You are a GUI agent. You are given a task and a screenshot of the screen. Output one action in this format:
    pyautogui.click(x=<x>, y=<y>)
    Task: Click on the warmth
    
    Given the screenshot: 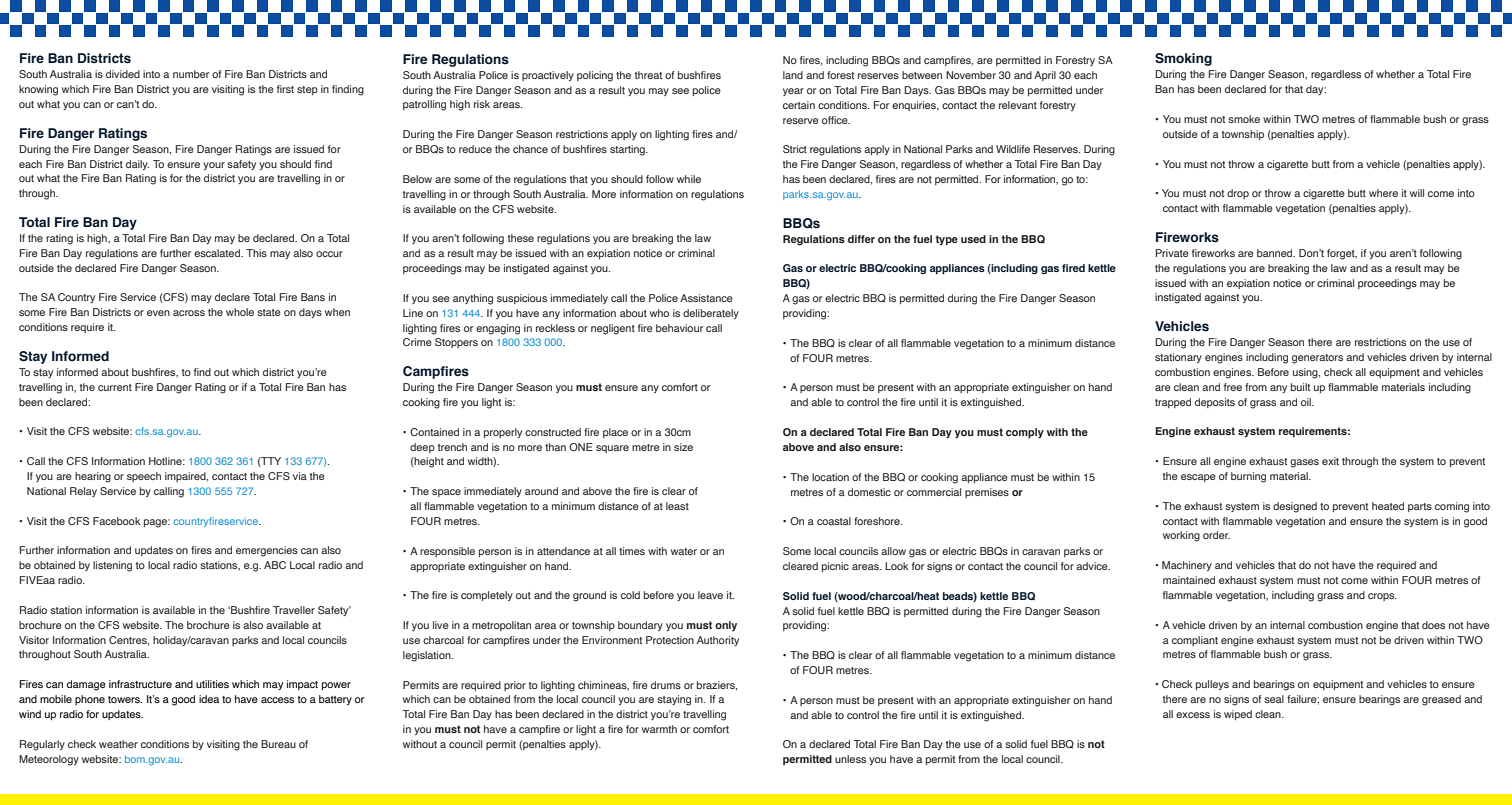 What is the action you would take?
    pyautogui.click(x=659, y=729)
